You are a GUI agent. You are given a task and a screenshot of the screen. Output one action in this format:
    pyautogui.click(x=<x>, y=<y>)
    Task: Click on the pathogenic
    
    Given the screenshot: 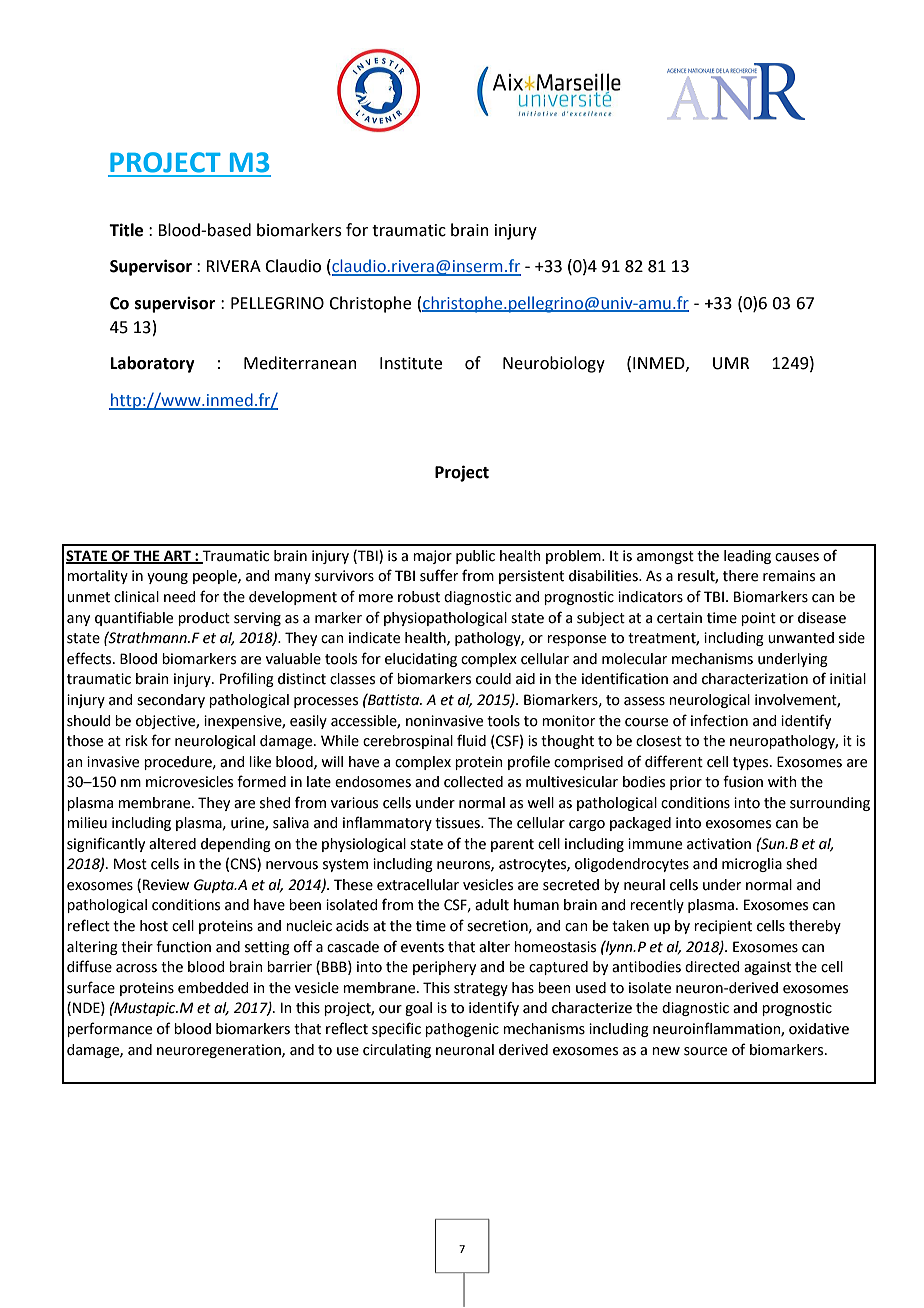 What is the action you would take?
    pyautogui.click(x=462, y=1030)
